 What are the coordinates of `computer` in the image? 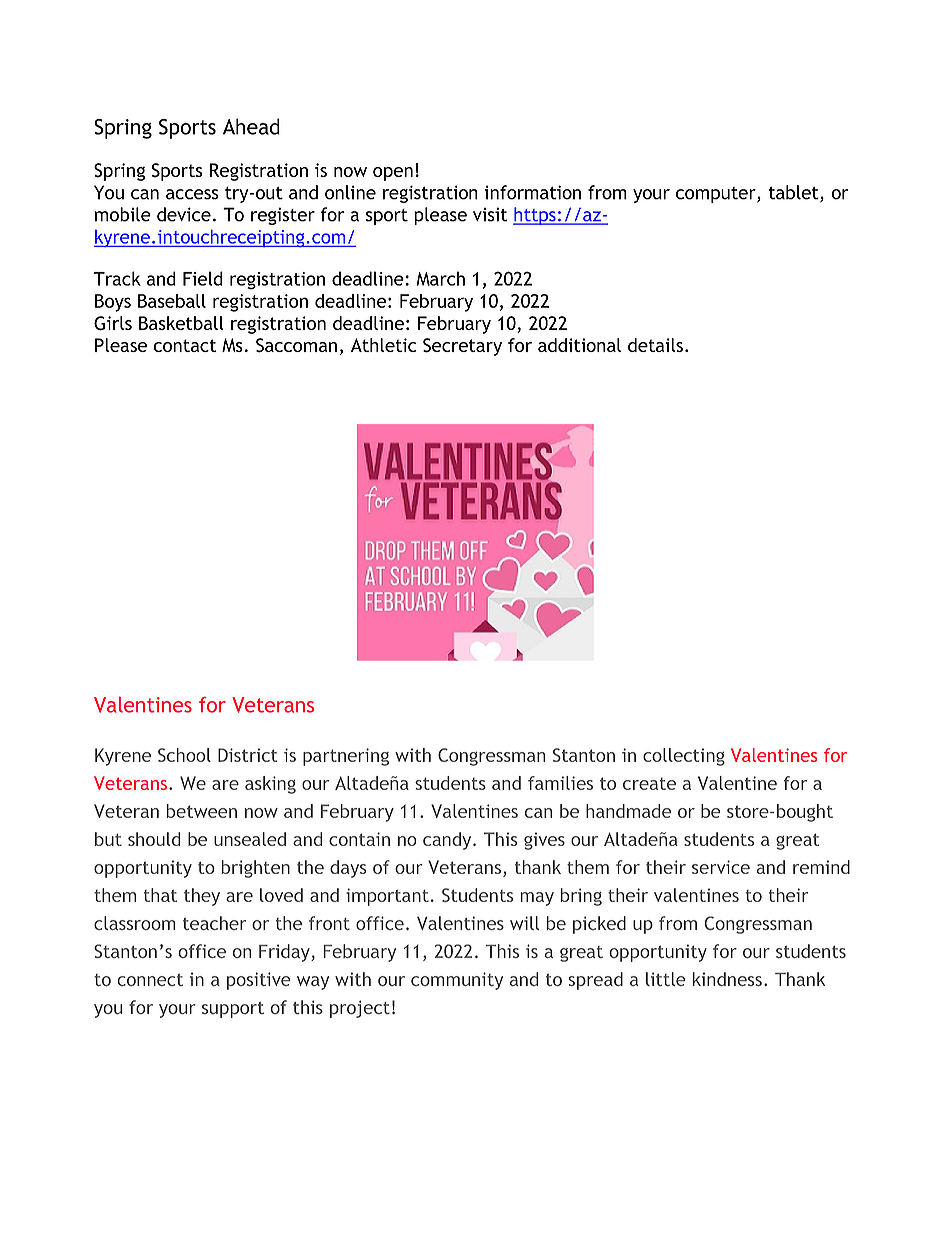 It's located at (717, 195).
